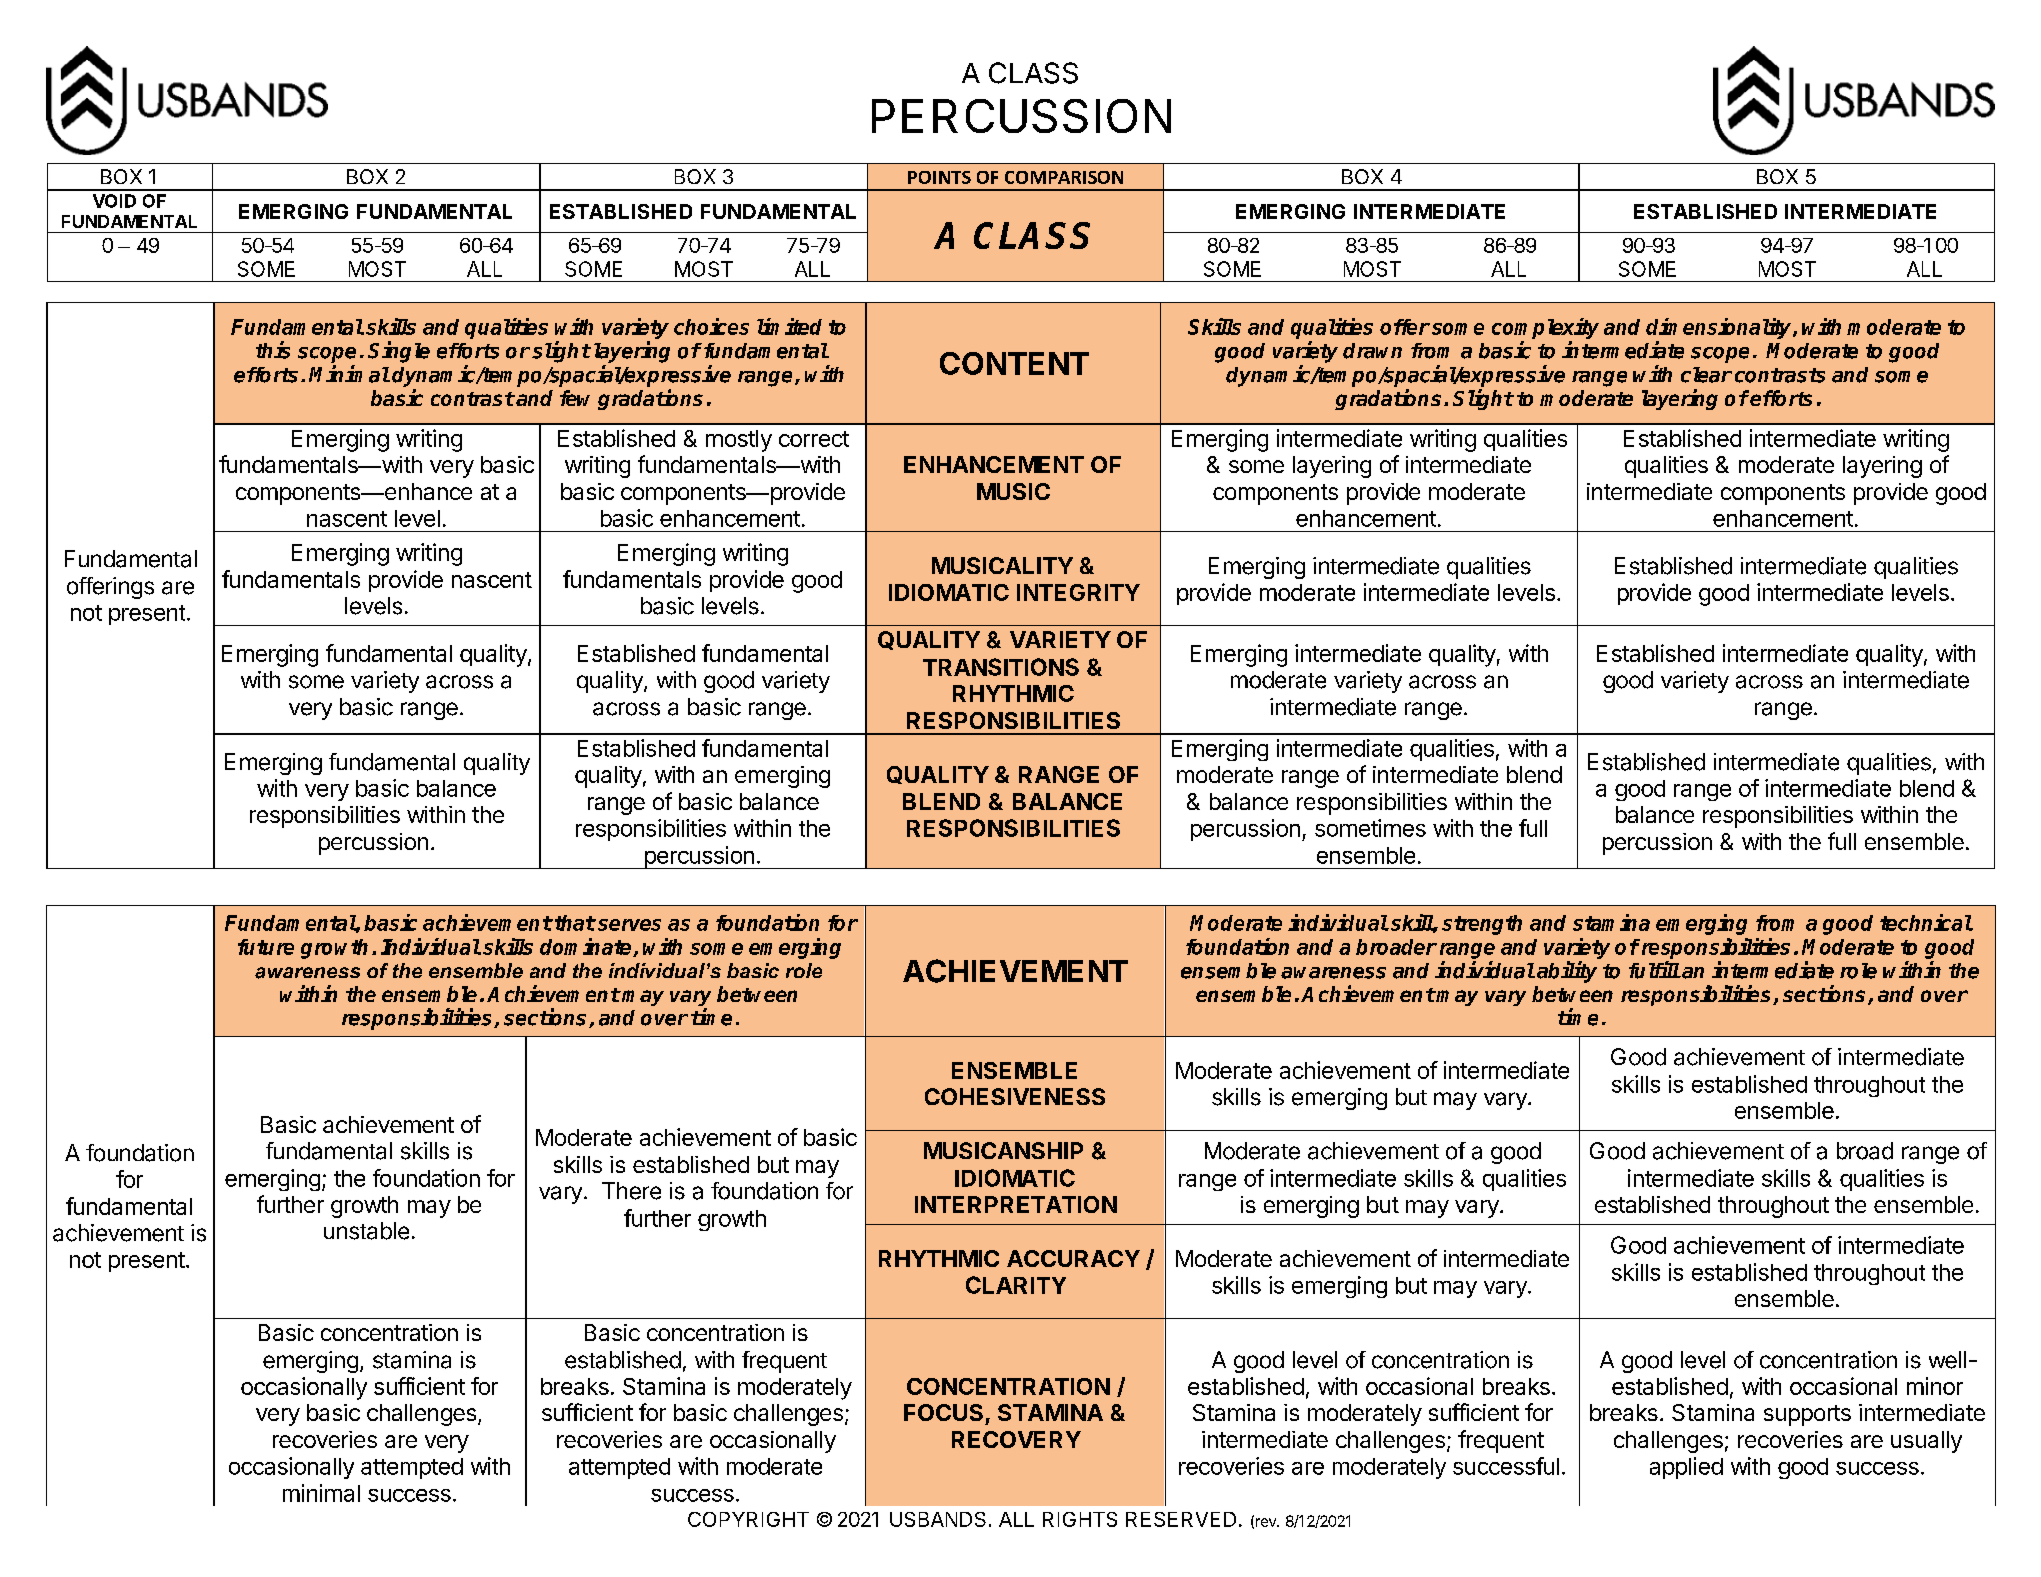 This image has width=2041, height=1577. Describe the element at coordinates (1064, 177) in the image. I see `COMPARISON` at that location.
